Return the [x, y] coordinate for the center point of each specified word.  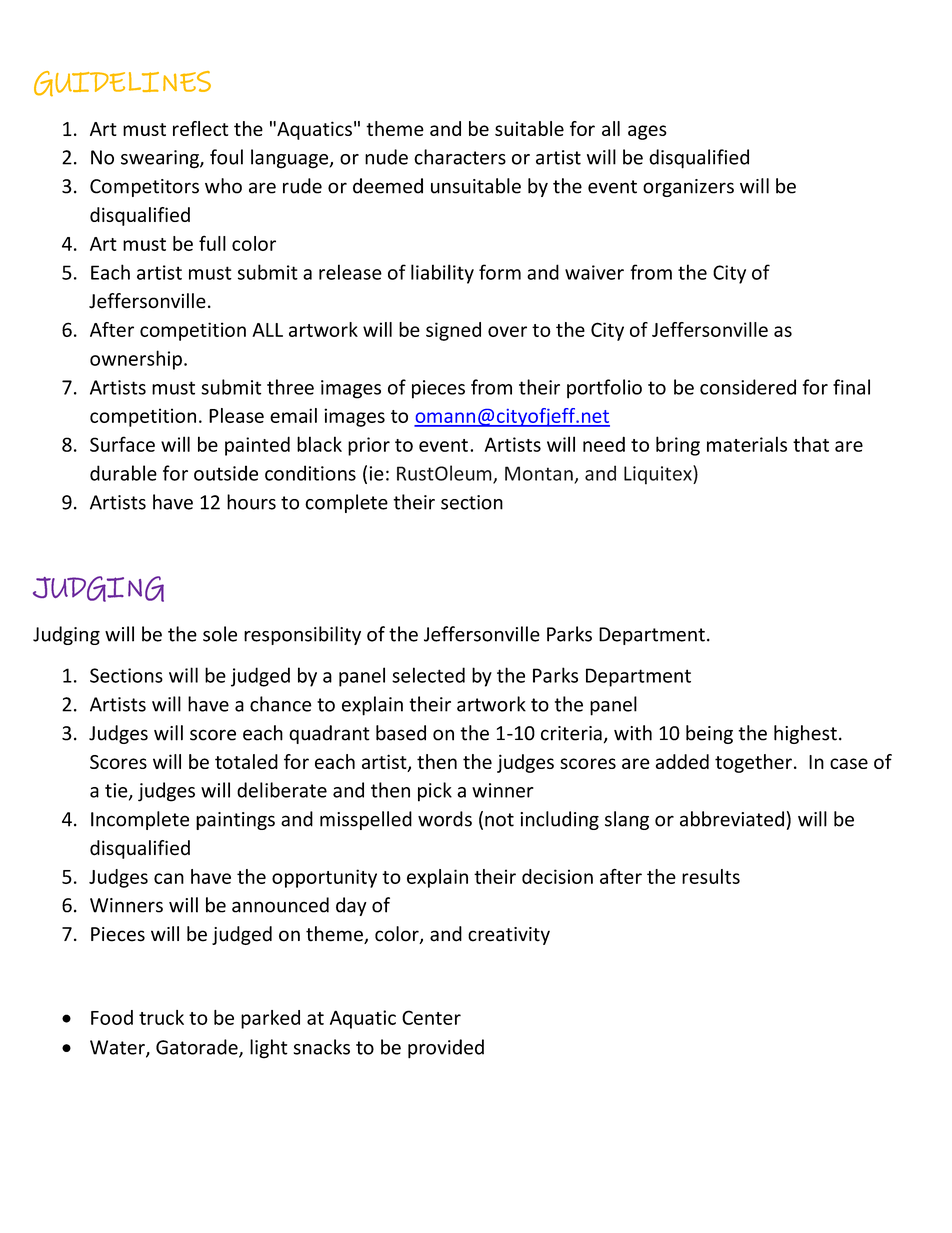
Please [236, 415]
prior [369, 446]
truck [161, 1017]
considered [748, 387]
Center [431, 1017]
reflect [200, 128]
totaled [246, 761]
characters [460, 157]
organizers [688, 188]
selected [428, 675]
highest [805, 734]
